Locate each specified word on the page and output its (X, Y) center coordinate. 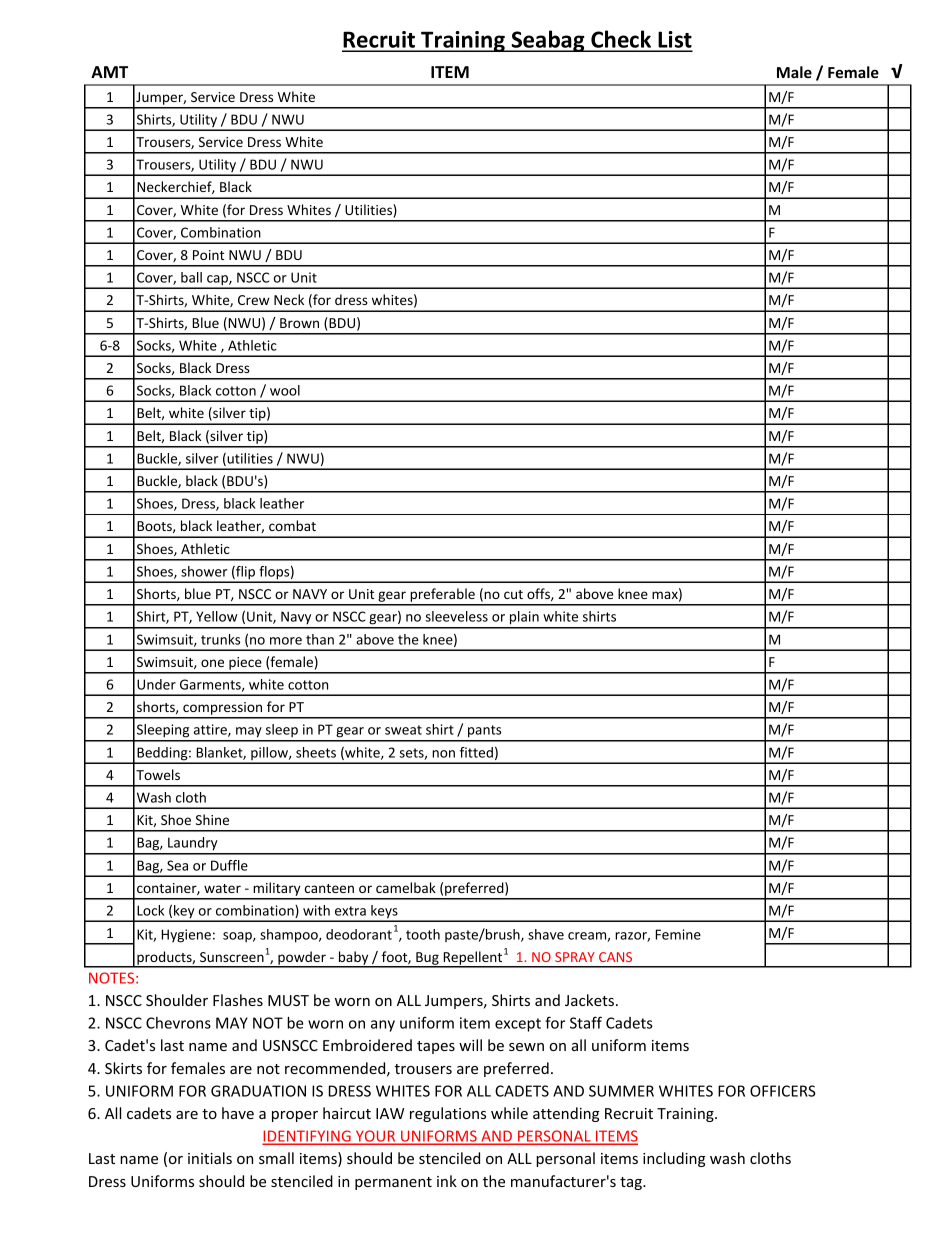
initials (210, 1158)
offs (539, 594)
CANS (615, 957)
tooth (423, 934)
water (222, 888)
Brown (299, 323)
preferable (442, 596)
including (674, 1159)
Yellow (216, 616)
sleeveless (456, 616)
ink (447, 1181)
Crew (253, 300)
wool (285, 390)
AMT (109, 72)
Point (208, 255)
